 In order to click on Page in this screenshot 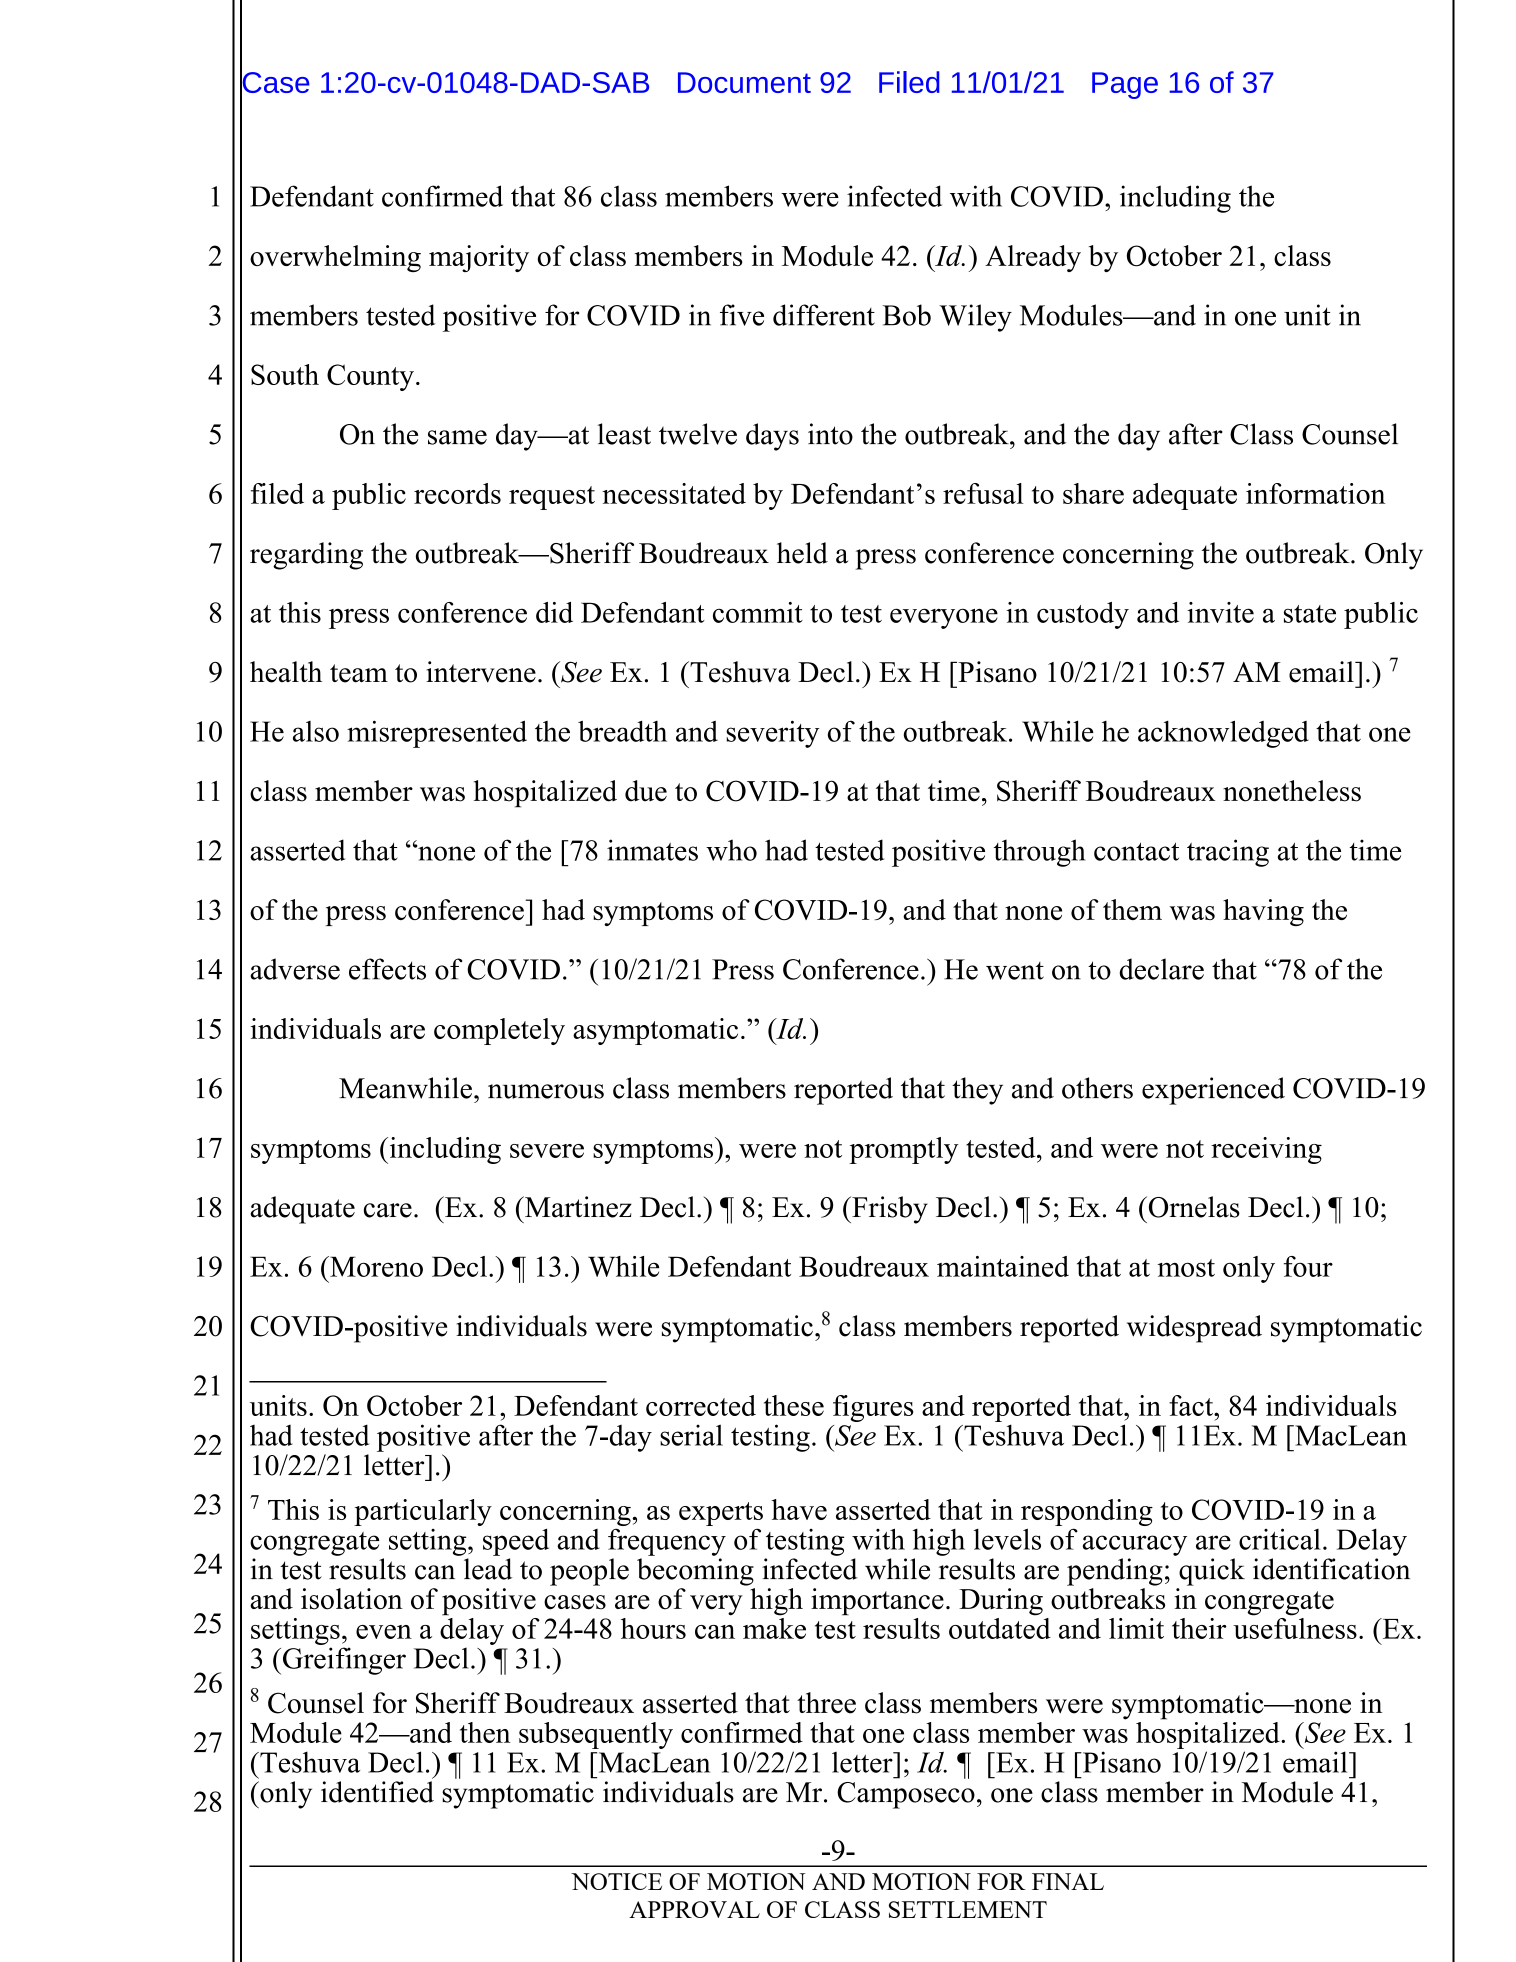, I will do `click(1125, 85)`.
